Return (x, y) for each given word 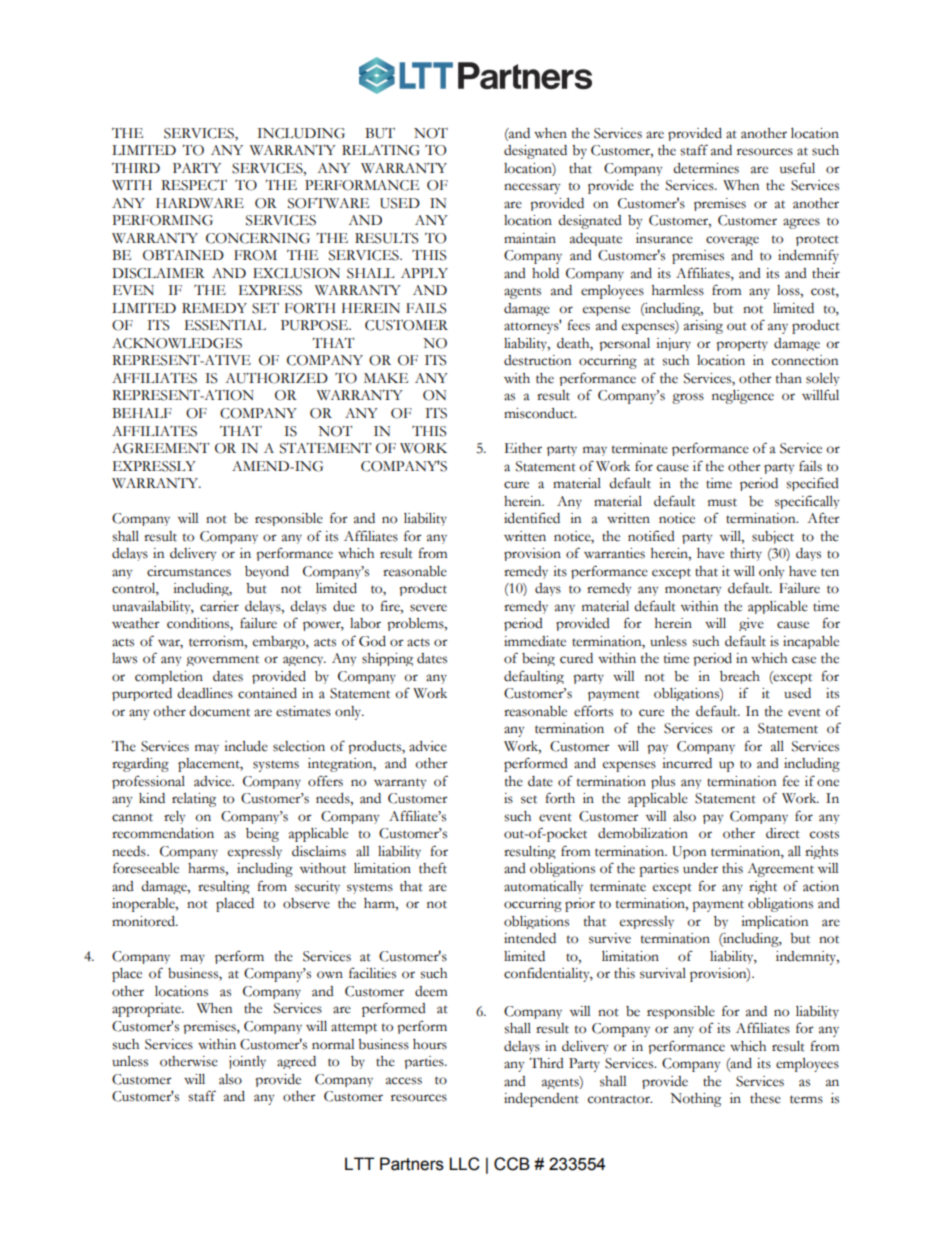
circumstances (189, 571)
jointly (247, 1062)
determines (706, 168)
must (722, 502)
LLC (464, 1164)
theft (433, 868)
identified (532, 518)
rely (174, 817)
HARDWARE (200, 203)
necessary (532, 188)
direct (783, 833)
